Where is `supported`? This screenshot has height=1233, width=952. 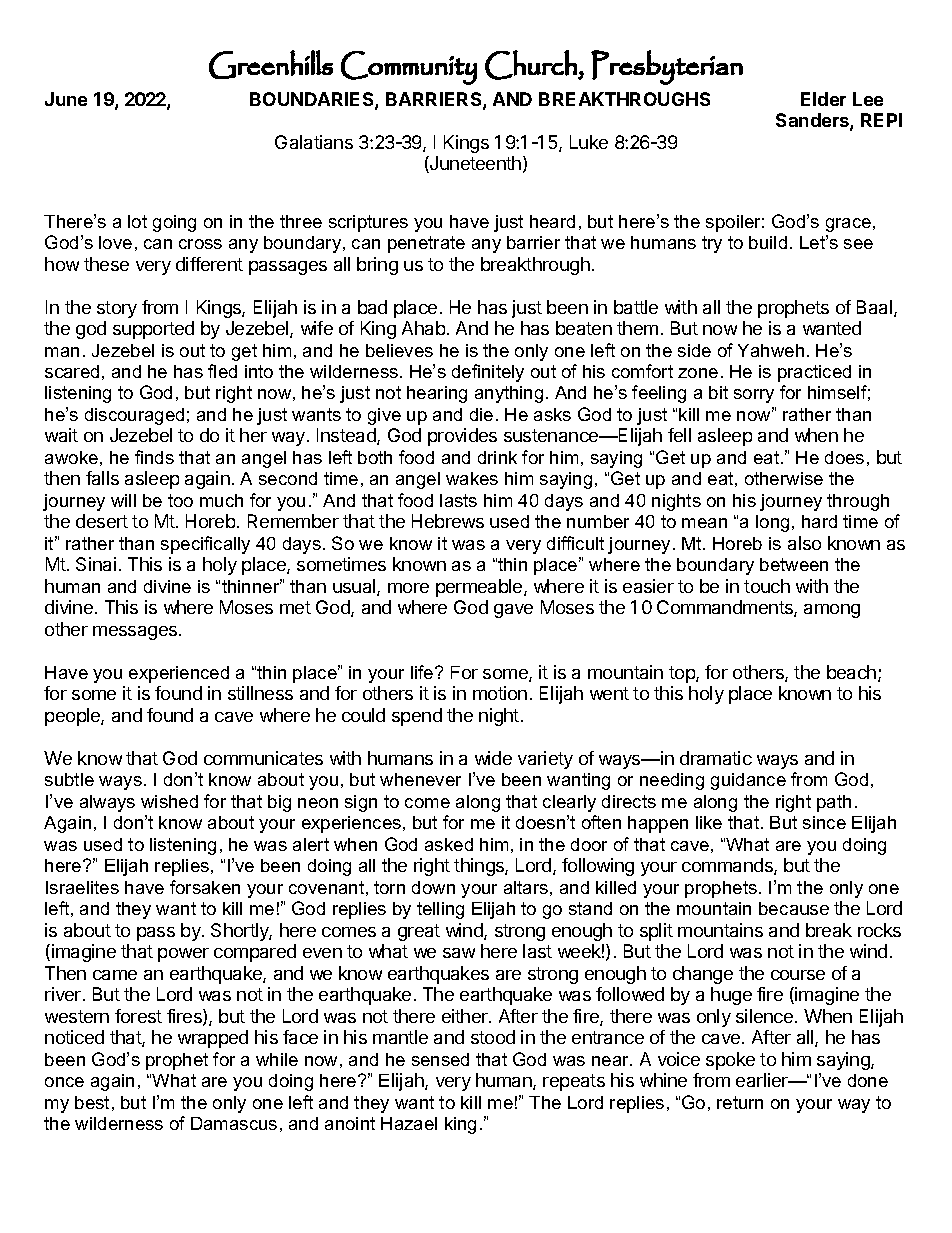
supported is located at coordinates (153, 330).
